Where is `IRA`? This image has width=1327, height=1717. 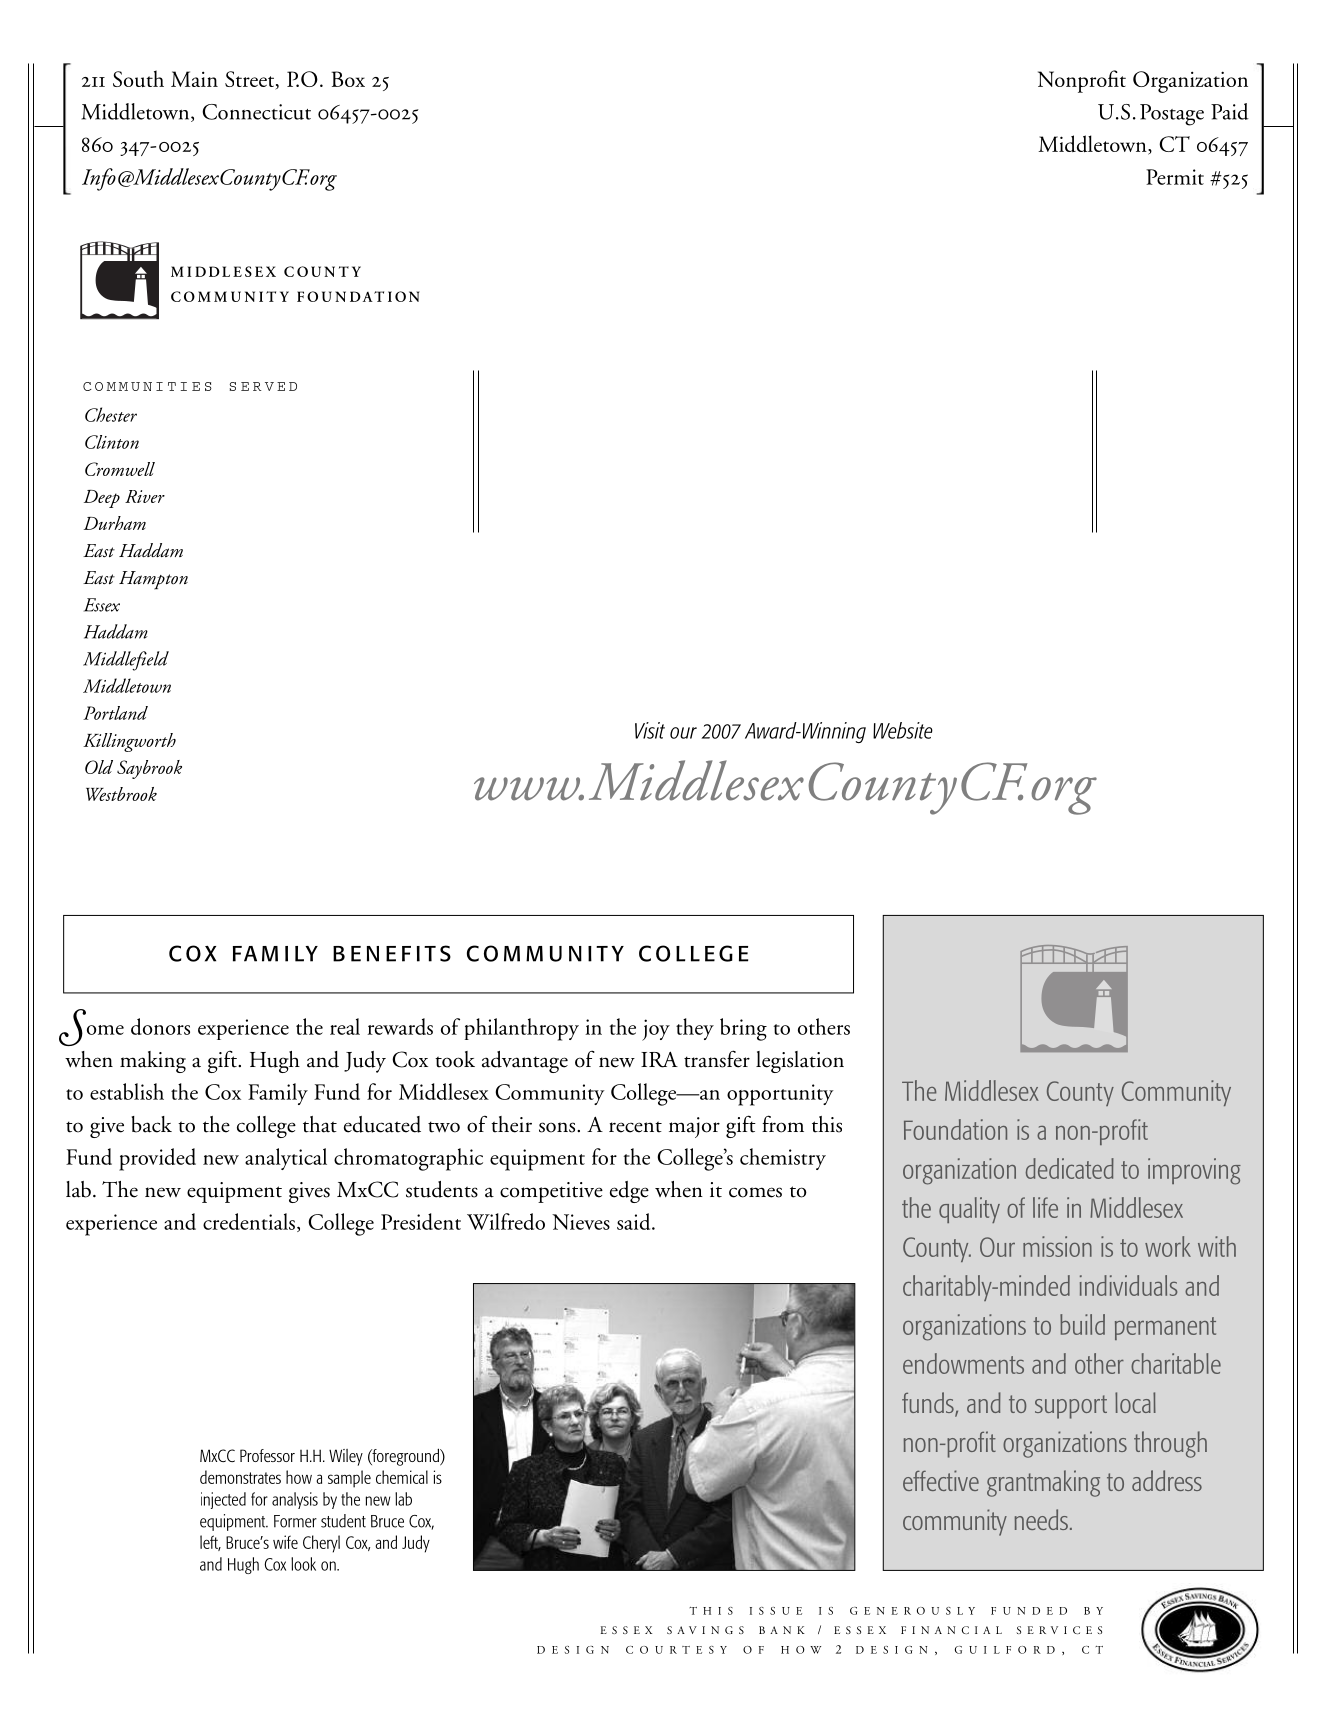
IRA is located at coordinates (659, 1059).
